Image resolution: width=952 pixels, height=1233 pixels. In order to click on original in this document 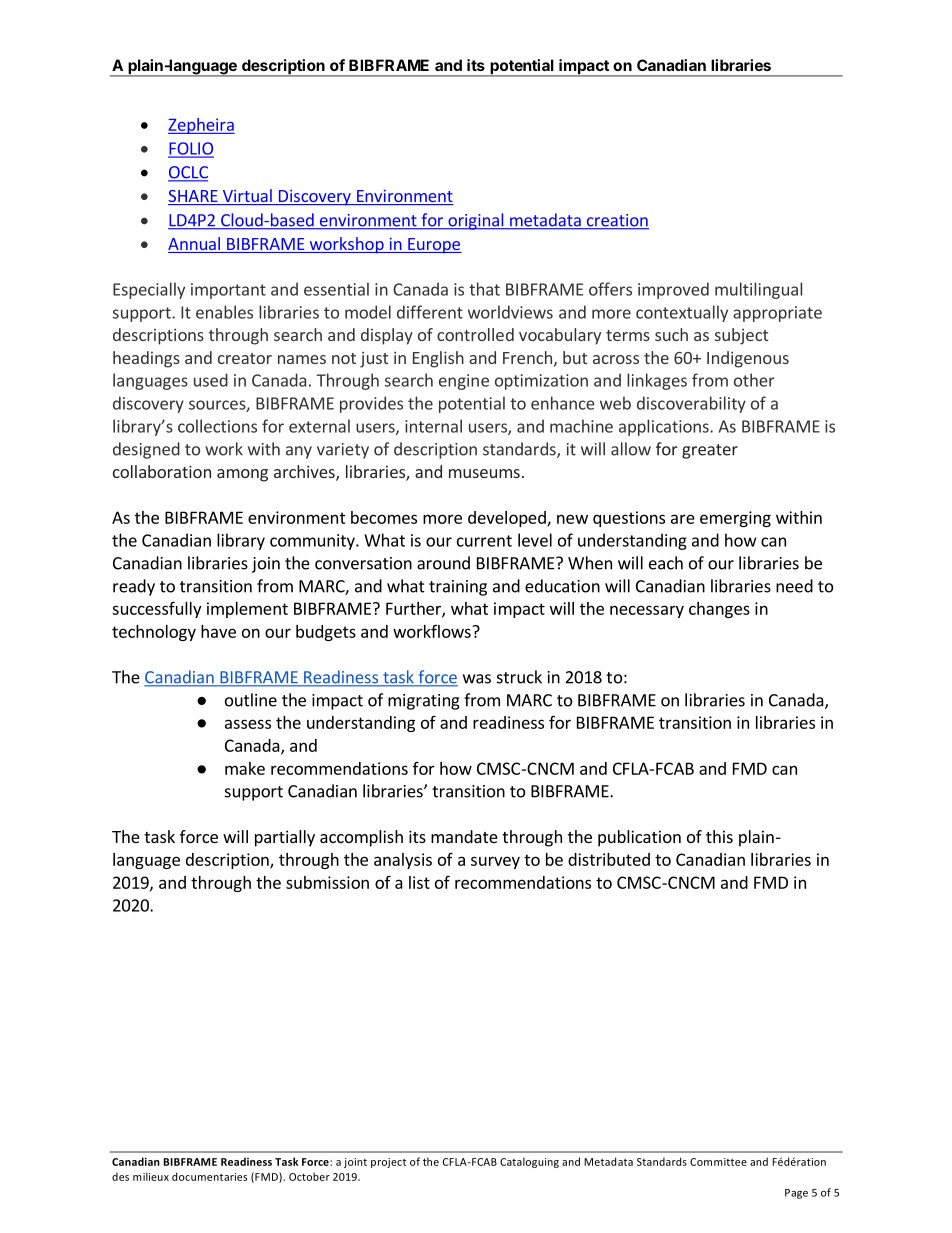, I will do `click(476, 221)`.
